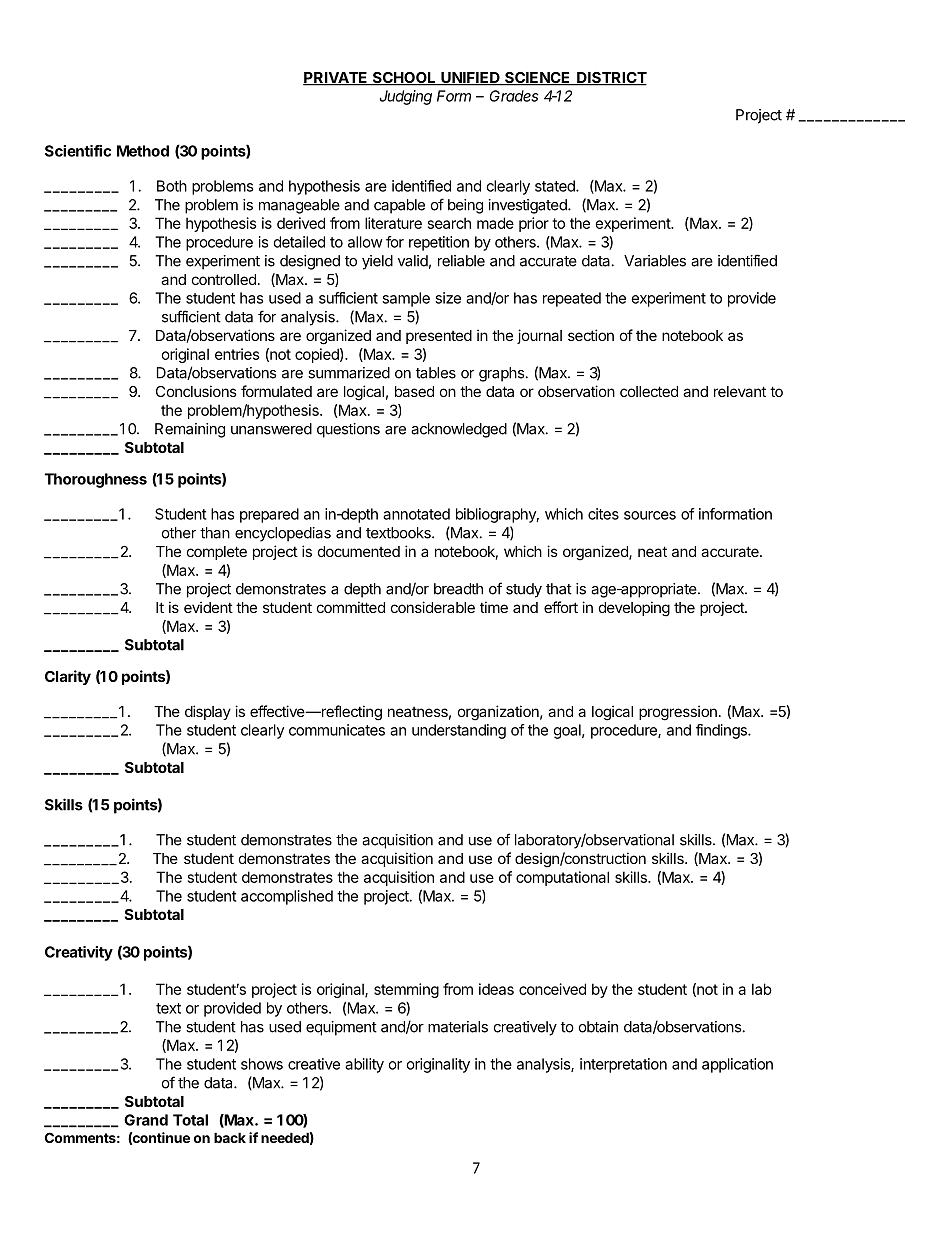 The height and width of the screenshot is (1233, 952). Describe the element at coordinates (406, 97) in the screenshot. I see `Judging` at that location.
